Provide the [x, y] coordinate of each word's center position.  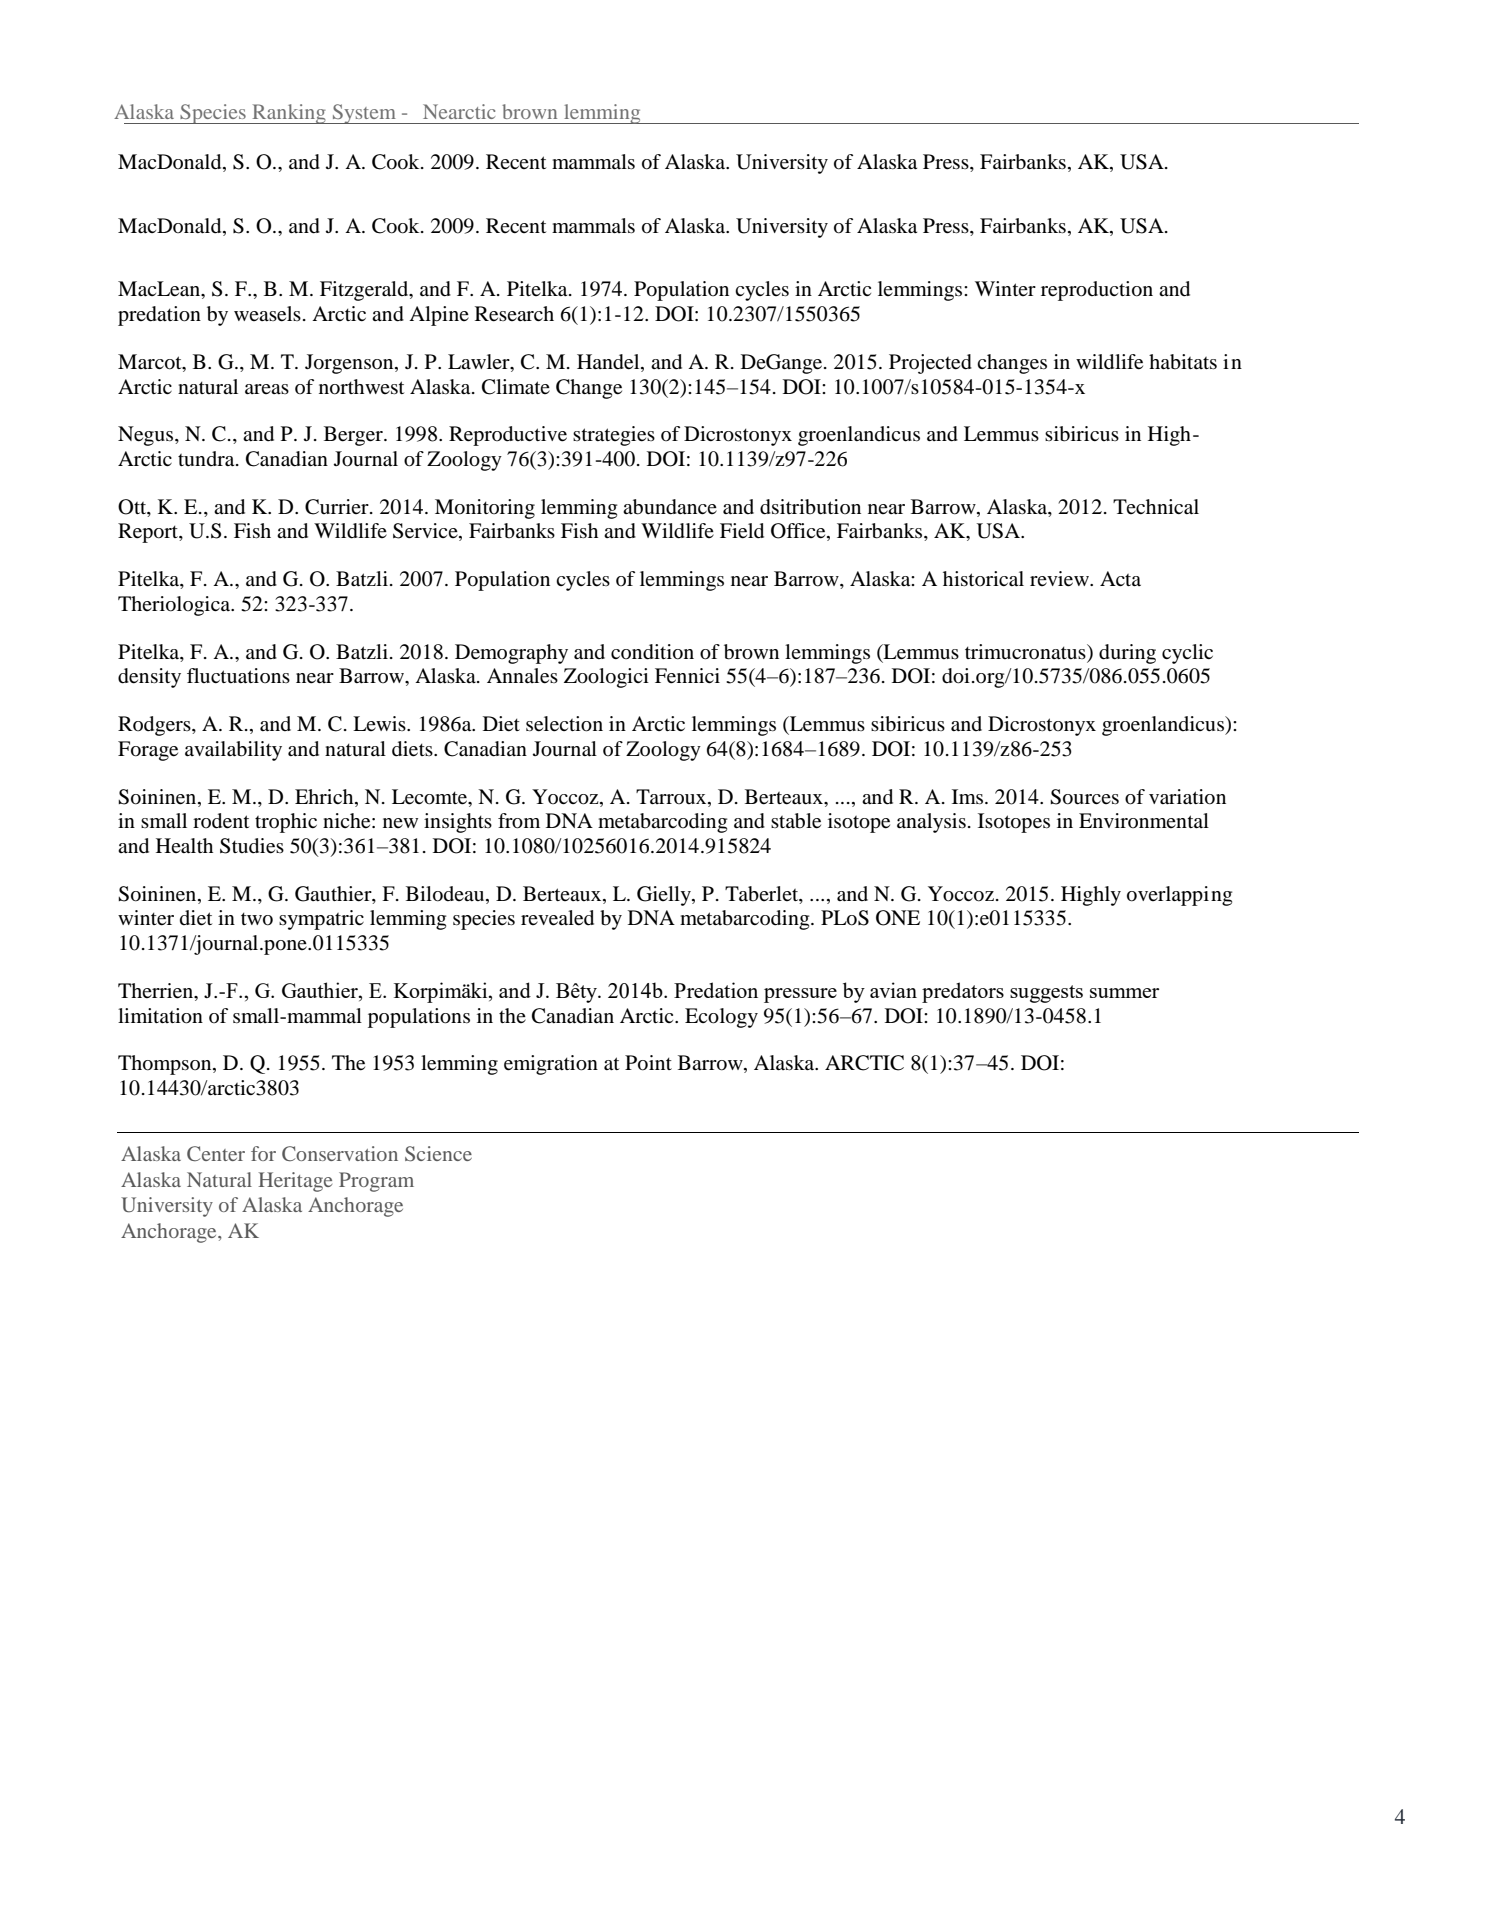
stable [796, 821]
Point [648, 1063]
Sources [1084, 797]
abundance [670, 507]
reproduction [1097, 291]
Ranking [289, 114]
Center [216, 1153]
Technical [1156, 507]
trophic [286, 823]
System [364, 114]
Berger [354, 436]
